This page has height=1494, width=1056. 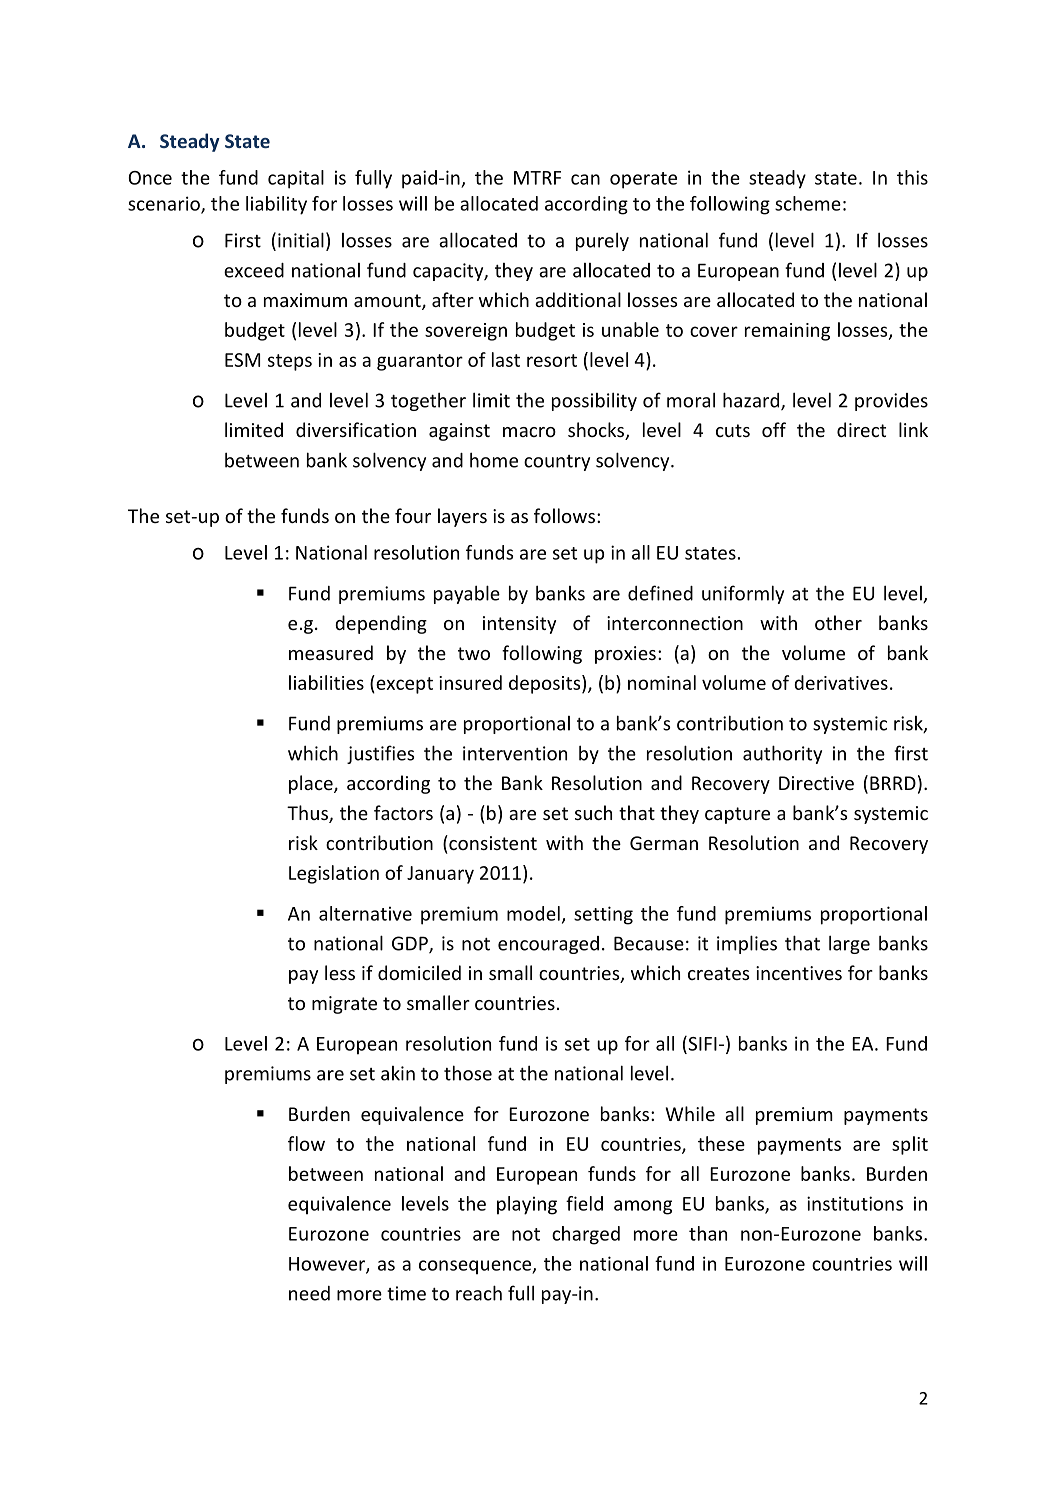 What do you see at coordinates (782, 754) in the page?
I see `authority` at bounding box center [782, 754].
